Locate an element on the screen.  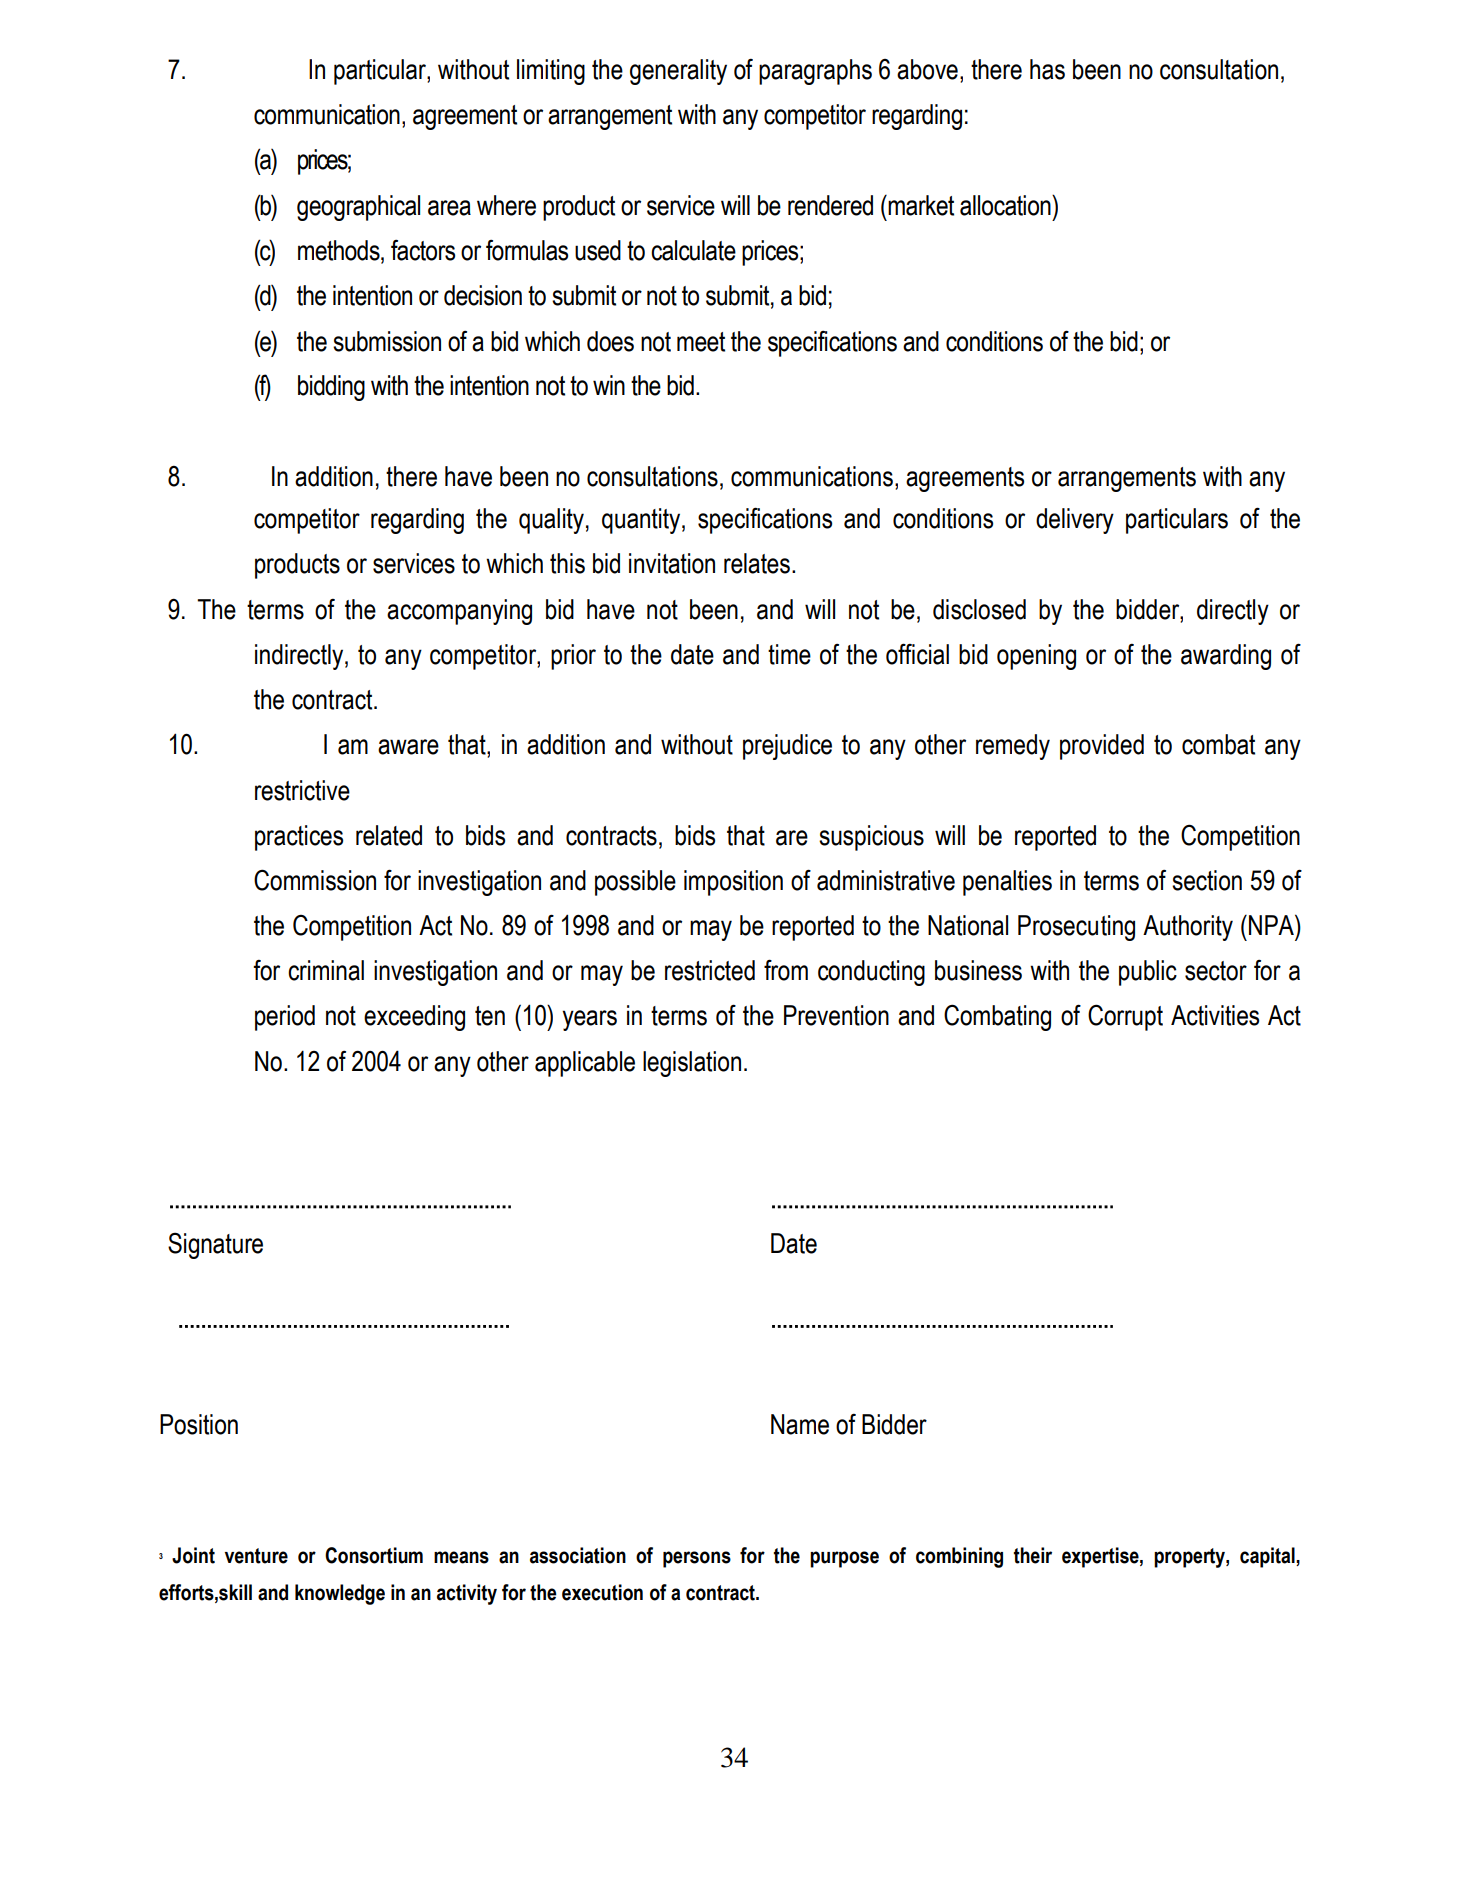
geographical is located at coordinates (358, 208).
